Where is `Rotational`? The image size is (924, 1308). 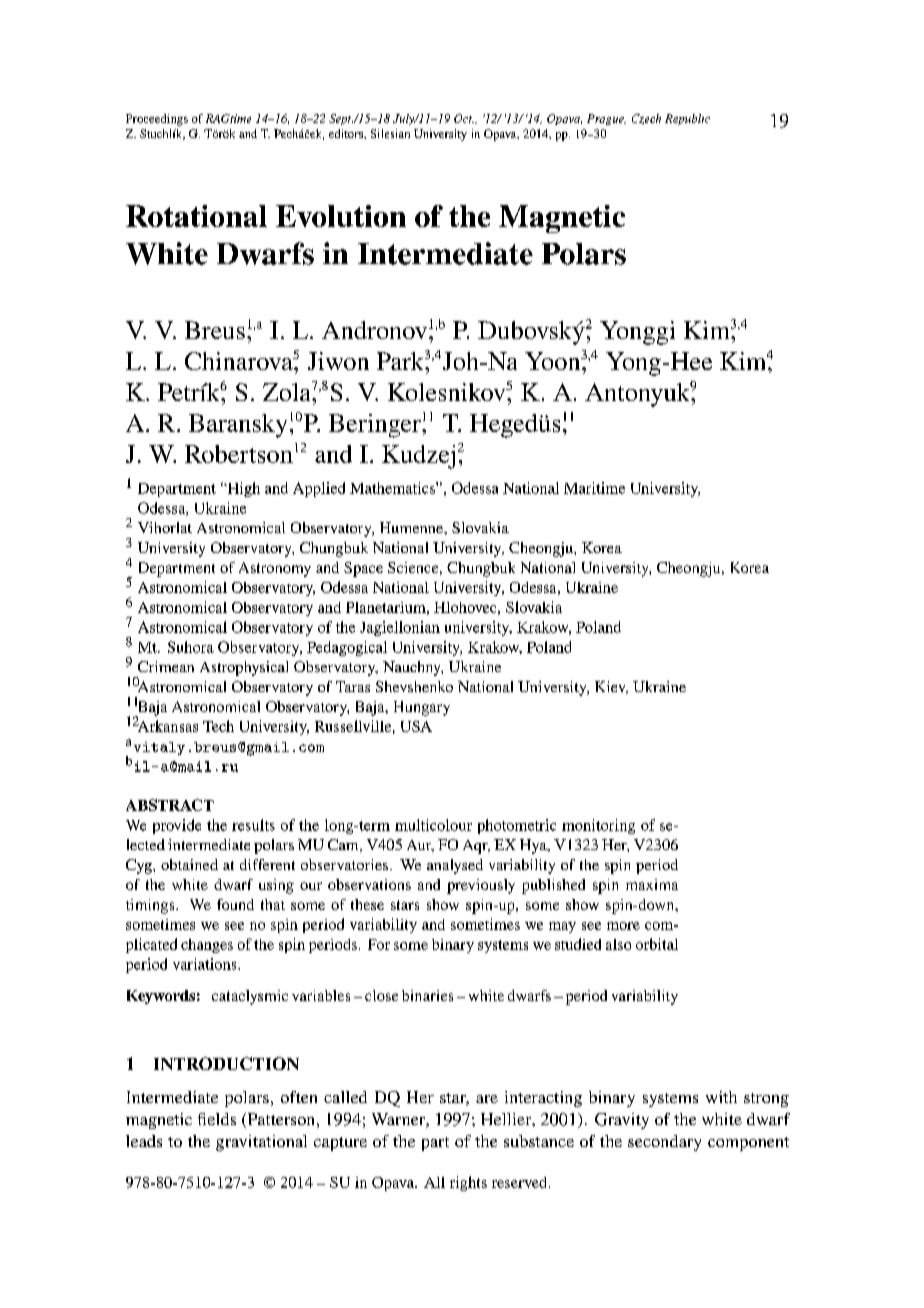
Rotational is located at coordinates (196, 216).
